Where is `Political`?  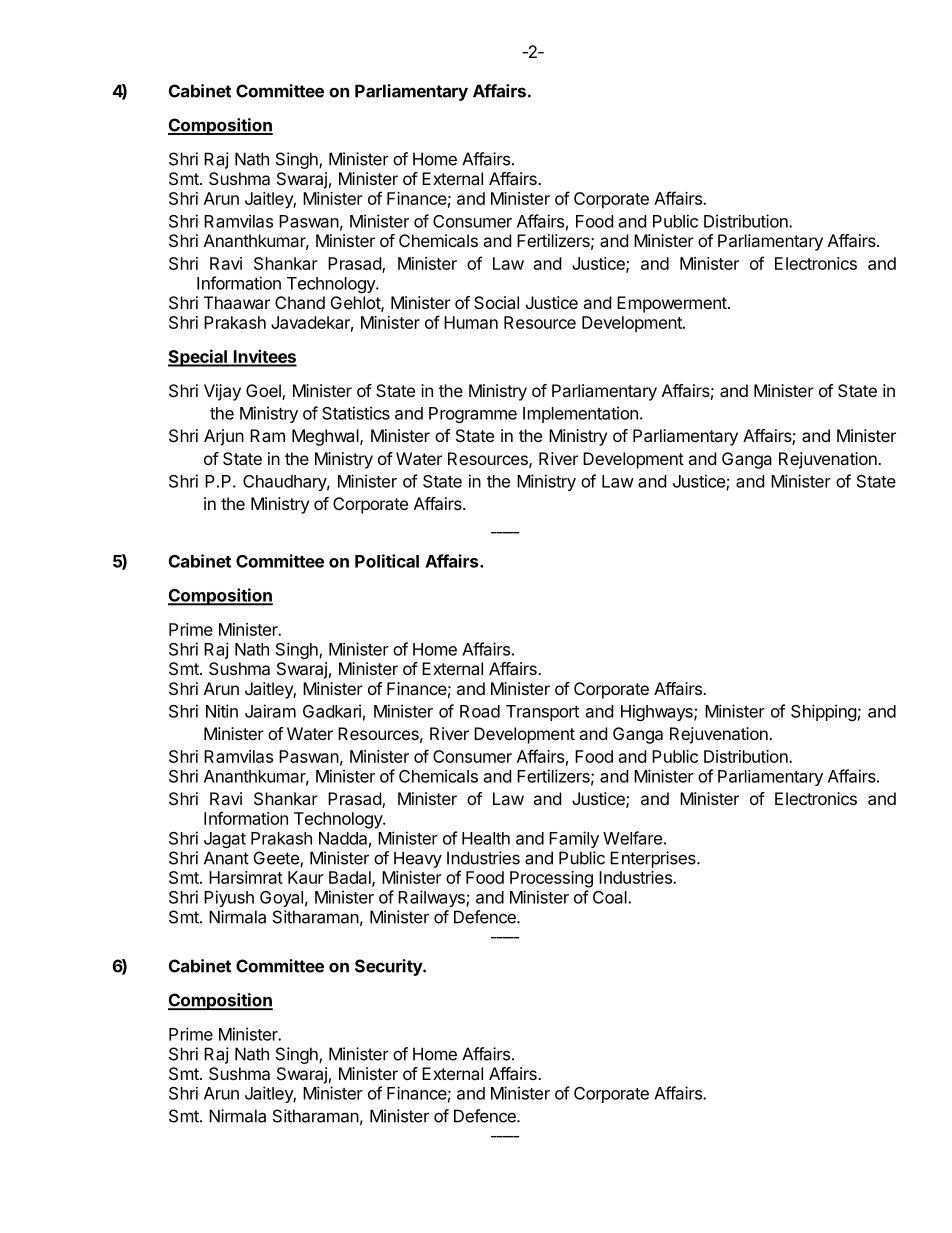 Political is located at coordinates (387, 561).
